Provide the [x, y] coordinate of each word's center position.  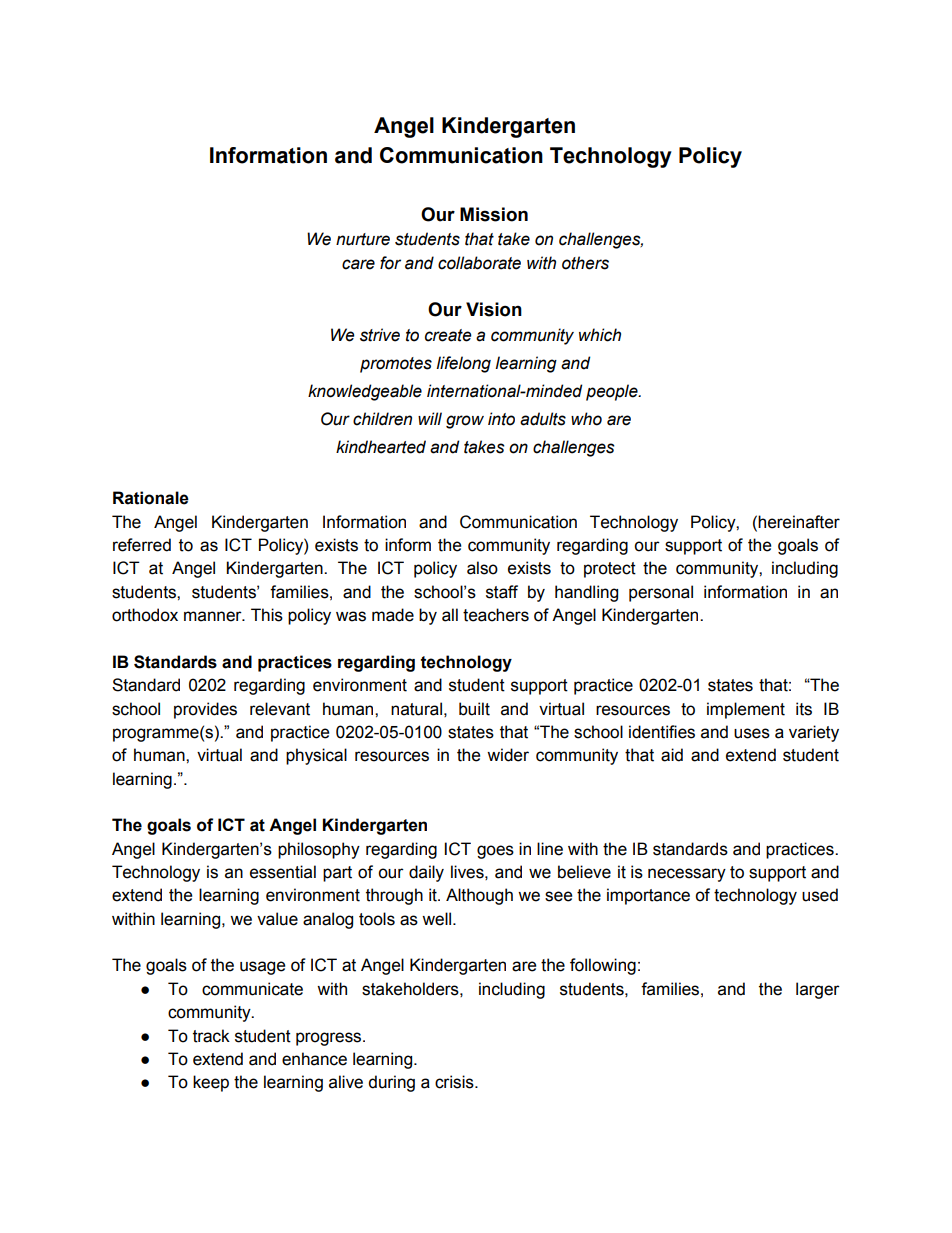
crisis [455, 1082]
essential [283, 872]
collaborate [479, 263]
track [211, 1036]
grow [465, 422]
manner [214, 616]
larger [818, 990]
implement [746, 710]
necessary [687, 875]
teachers [496, 615]
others [585, 263]
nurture [363, 239]
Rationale [151, 498]
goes [495, 852]
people [613, 392]
